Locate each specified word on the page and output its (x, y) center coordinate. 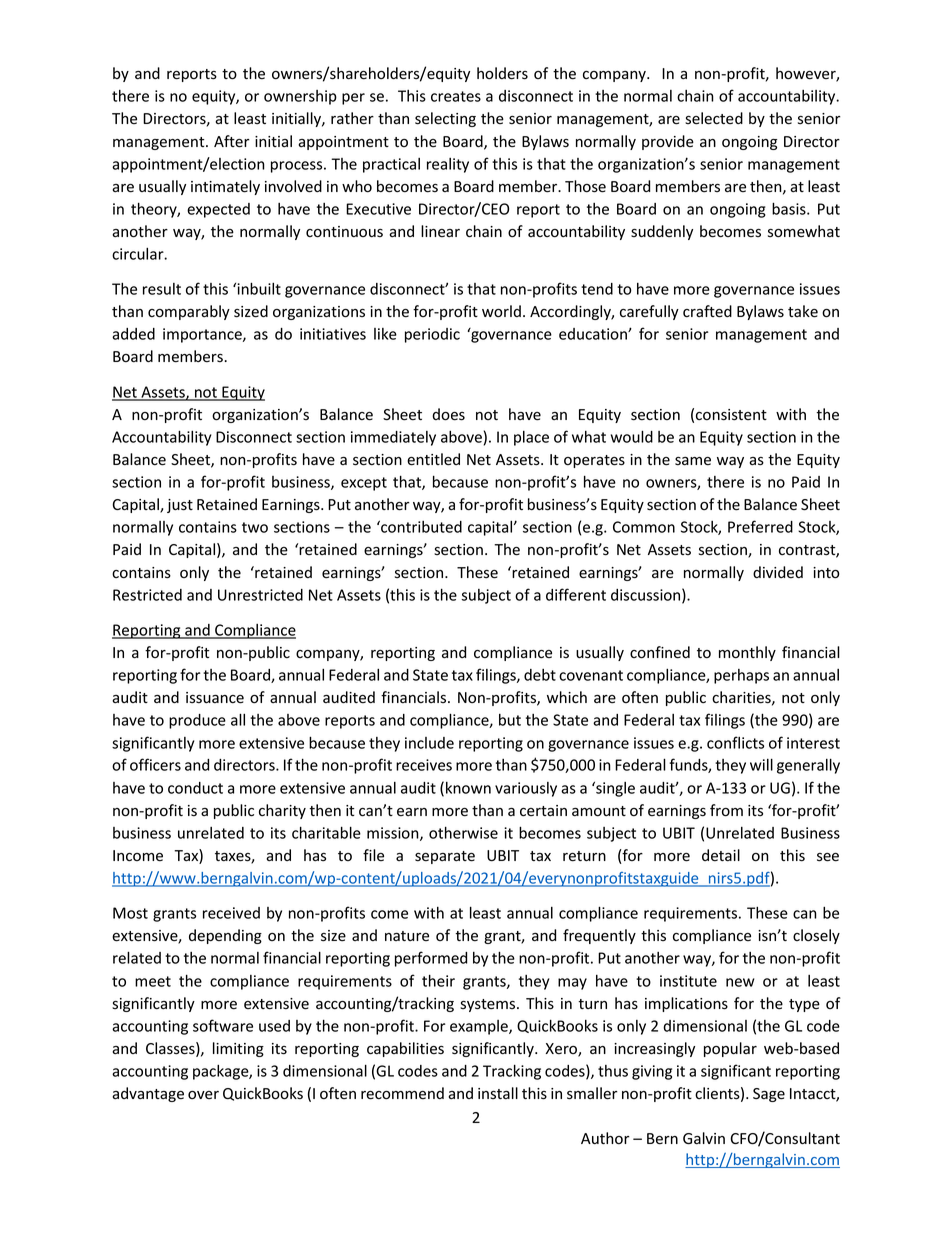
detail (721, 855)
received (231, 913)
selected (714, 118)
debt (540, 675)
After (232, 141)
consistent (731, 415)
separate (445, 857)
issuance (215, 698)
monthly (747, 653)
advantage (148, 1094)
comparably (189, 312)
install (498, 1093)
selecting (445, 119)
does (448, 414)
